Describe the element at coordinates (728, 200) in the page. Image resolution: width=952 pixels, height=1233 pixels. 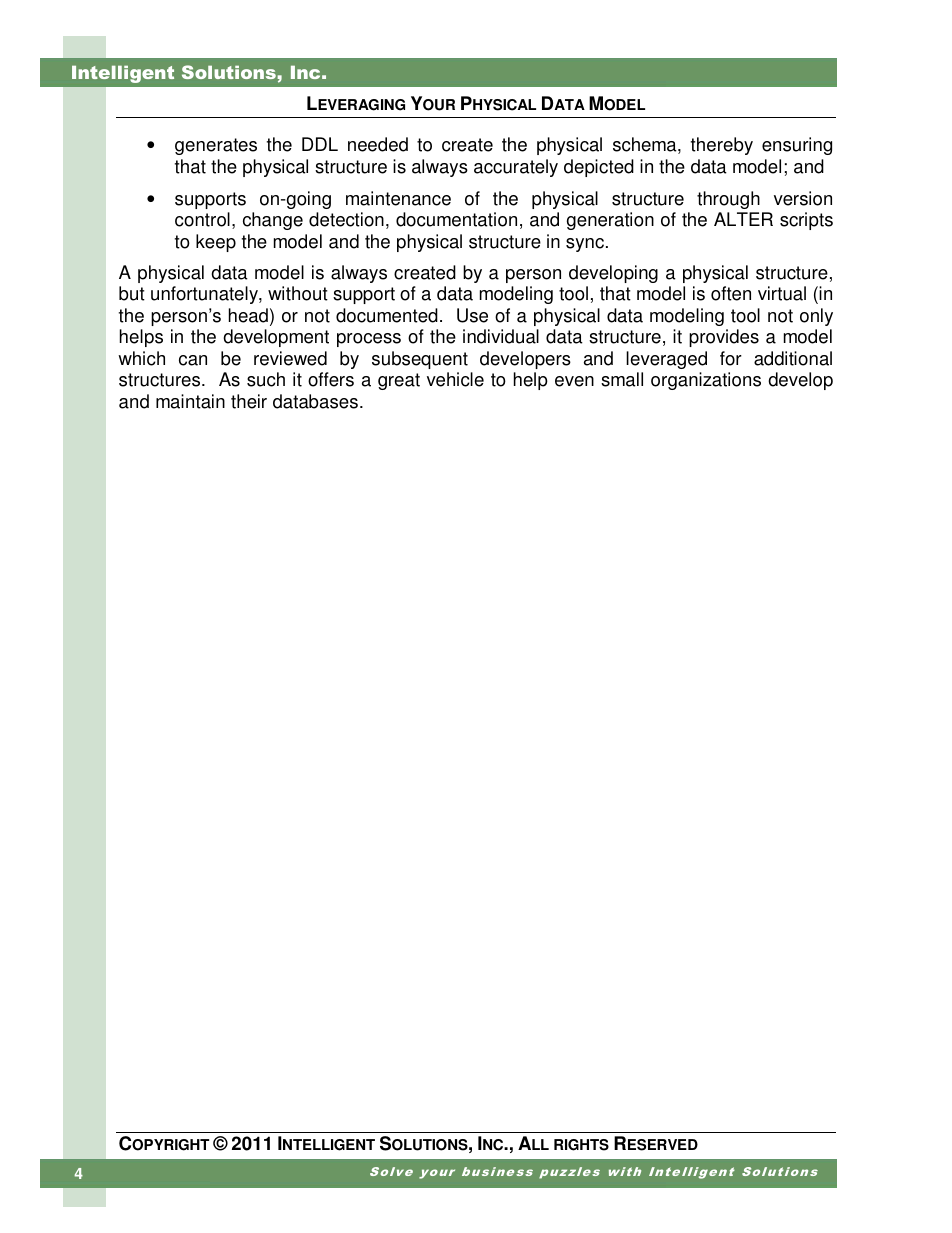
I see `through` at that location.
